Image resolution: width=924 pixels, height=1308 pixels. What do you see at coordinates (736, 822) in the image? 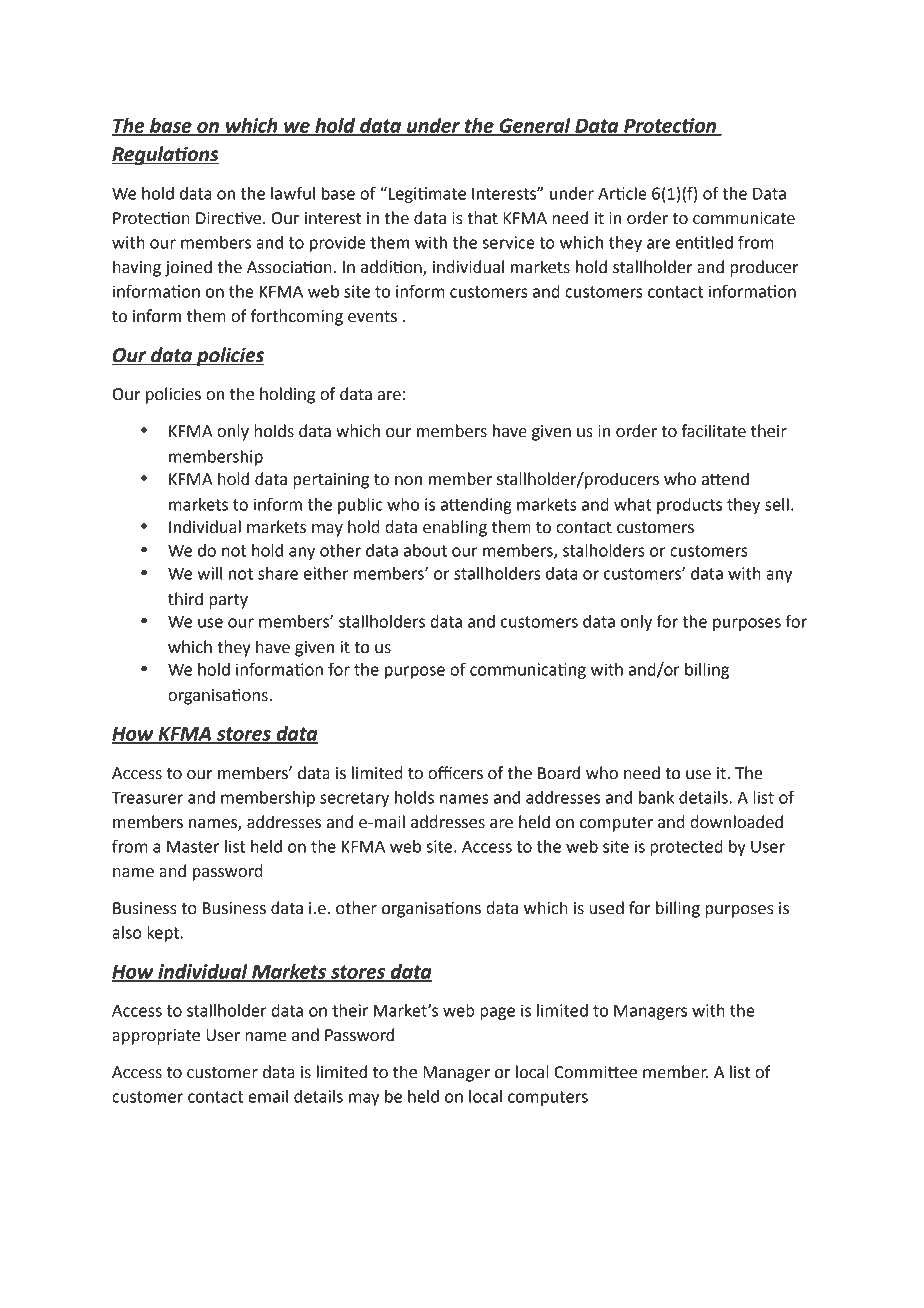
I see `downloaded` at bounding box center [736, 822].
